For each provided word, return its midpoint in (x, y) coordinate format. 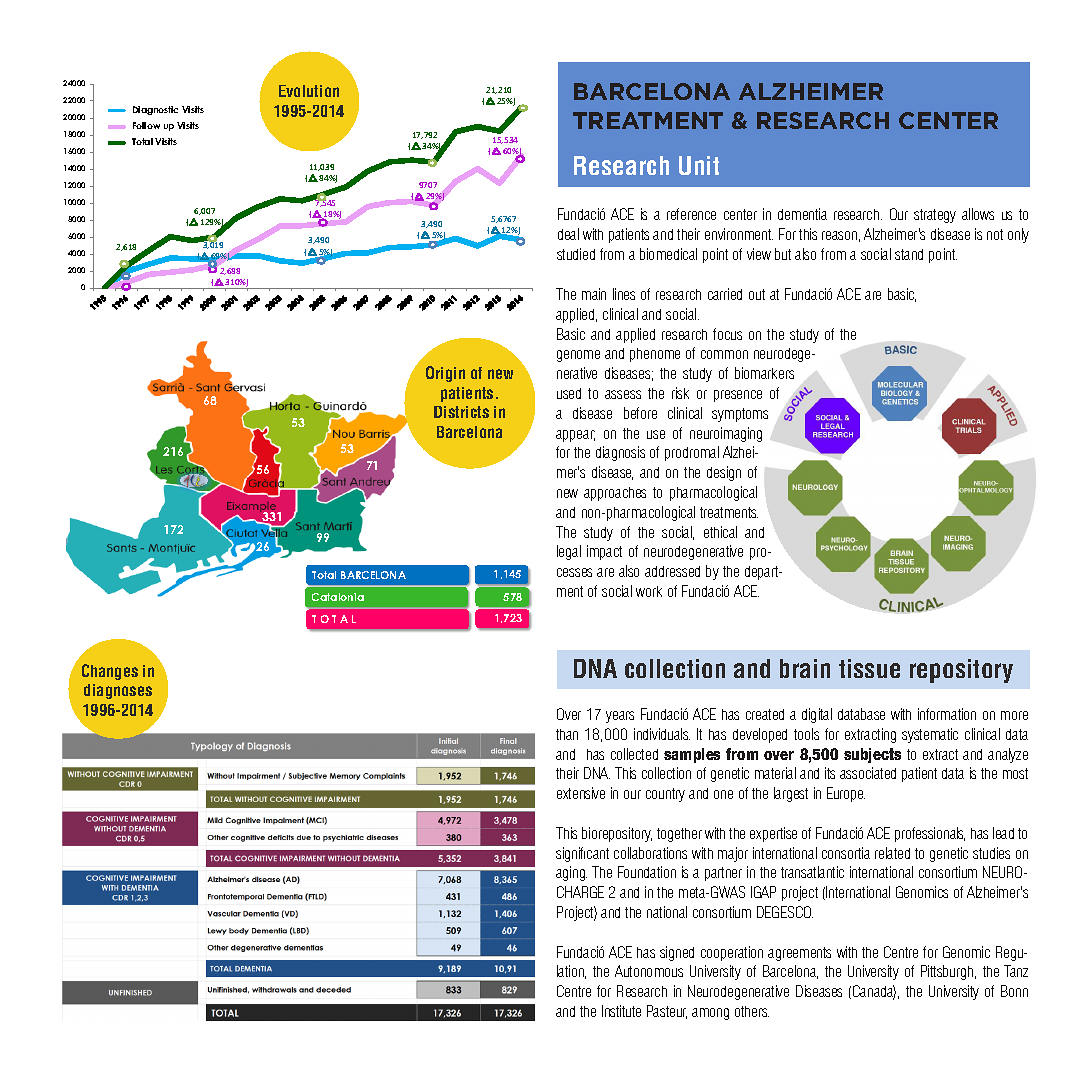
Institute (621, 1011)
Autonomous (649, 971)
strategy (935, 216)
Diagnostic (155, 110)
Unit (699, 165)
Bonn (1014, 991)
